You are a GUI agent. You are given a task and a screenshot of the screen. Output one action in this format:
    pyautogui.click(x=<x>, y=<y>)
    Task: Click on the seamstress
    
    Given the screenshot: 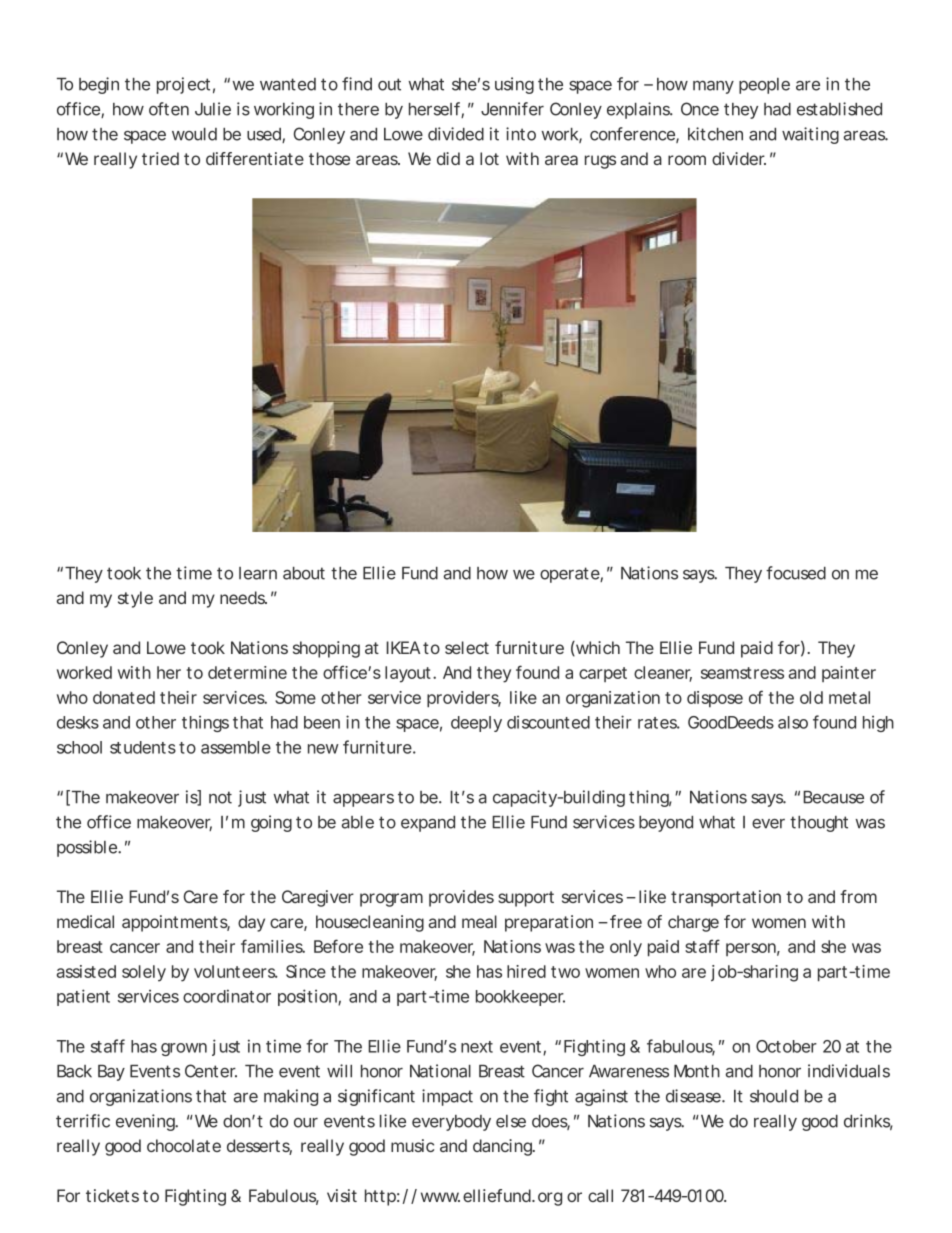 What is the action you would take?
    pyautogui.click(x=742, y=673)
